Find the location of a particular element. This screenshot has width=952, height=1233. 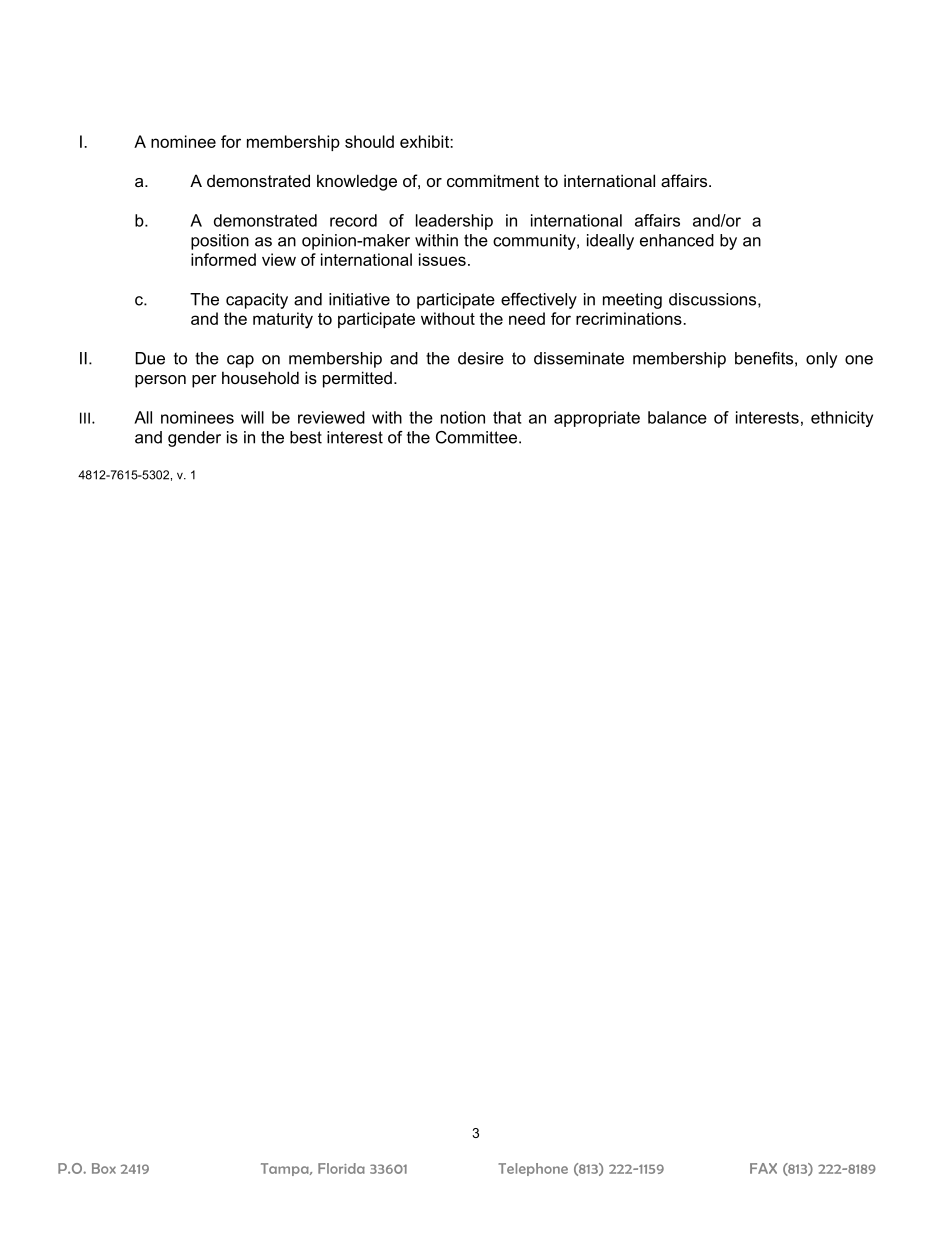

enhanced is located at coordinates (677, 240).
